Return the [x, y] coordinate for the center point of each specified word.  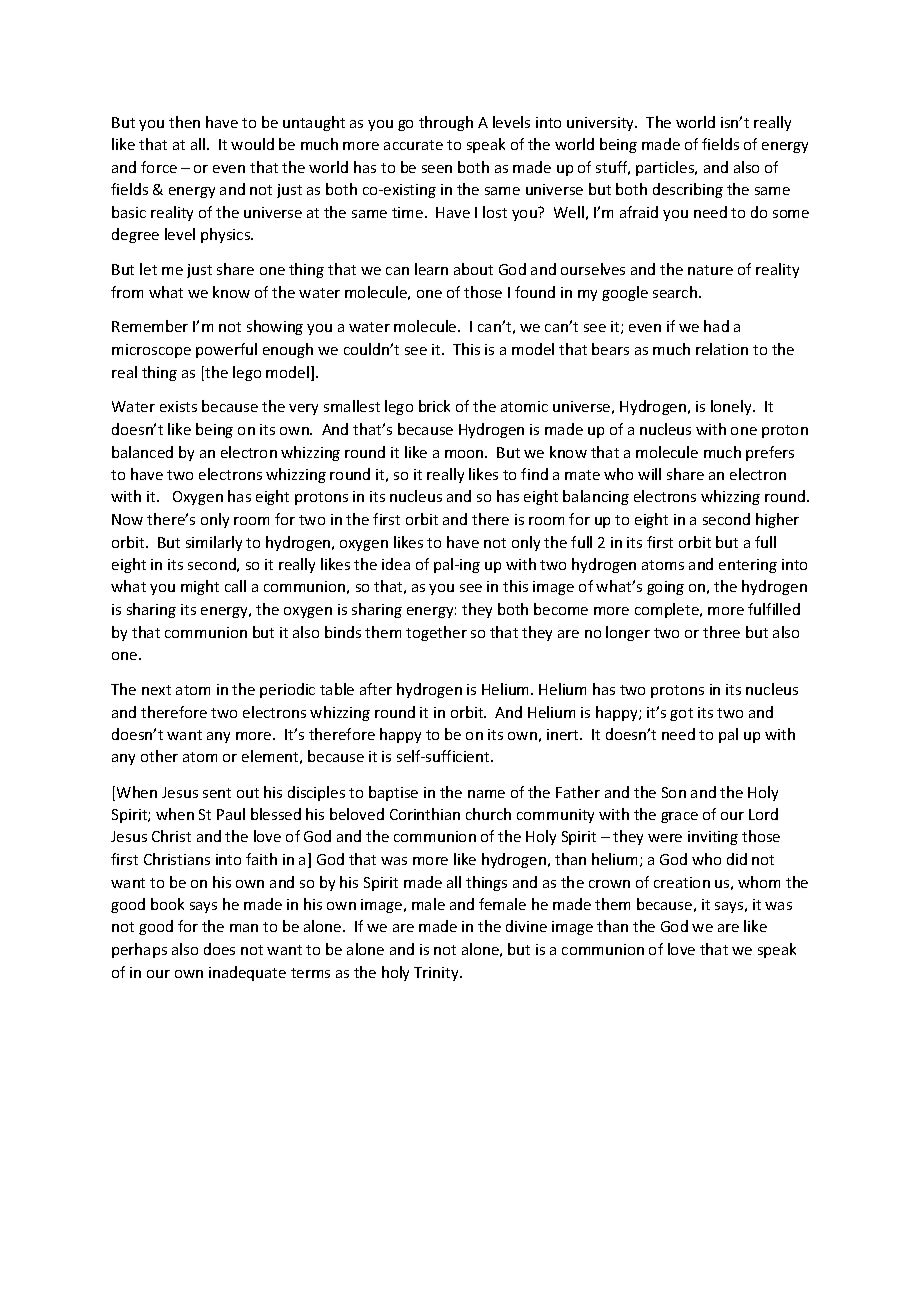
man [244, 928]
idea [396, 564]
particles [666, 168]
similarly [214, 543]
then [184, 122]
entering [748, 566]
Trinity [437, 974]
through [446, 123]
